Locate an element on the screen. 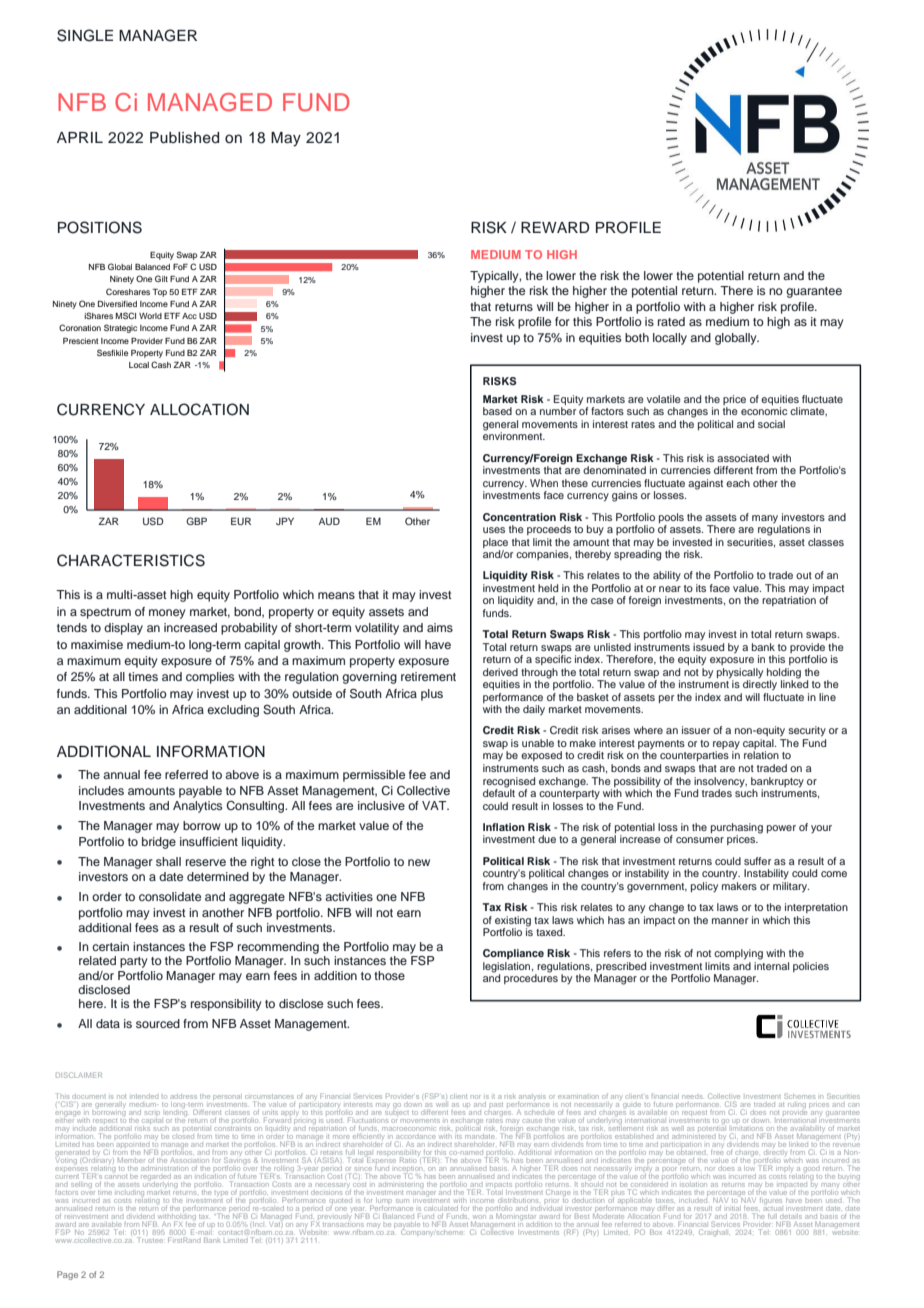  physically is located at coordinates (740, 673).
